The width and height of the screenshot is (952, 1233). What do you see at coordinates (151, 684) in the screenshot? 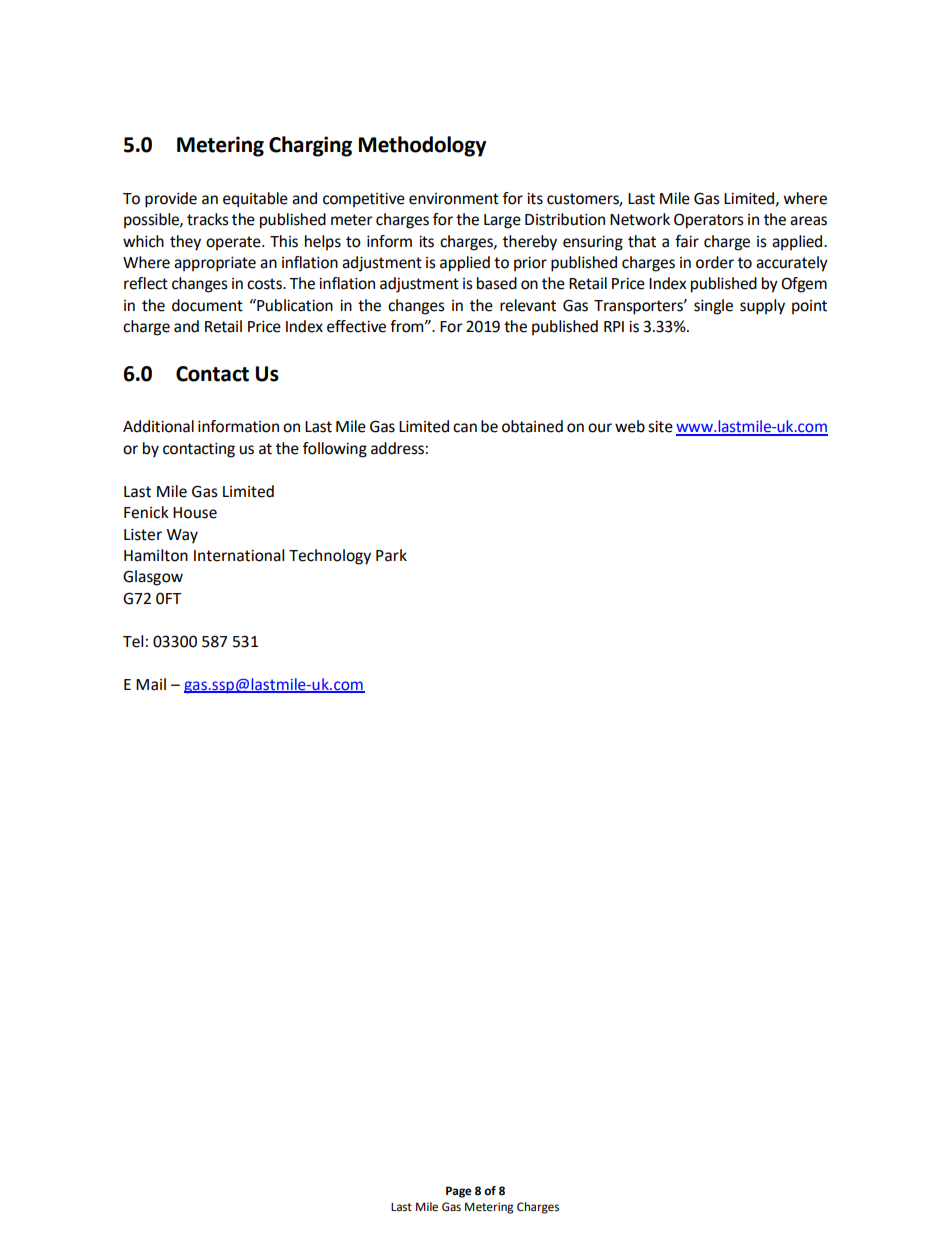
I see `Mail` at bounding box center [151, 684].
